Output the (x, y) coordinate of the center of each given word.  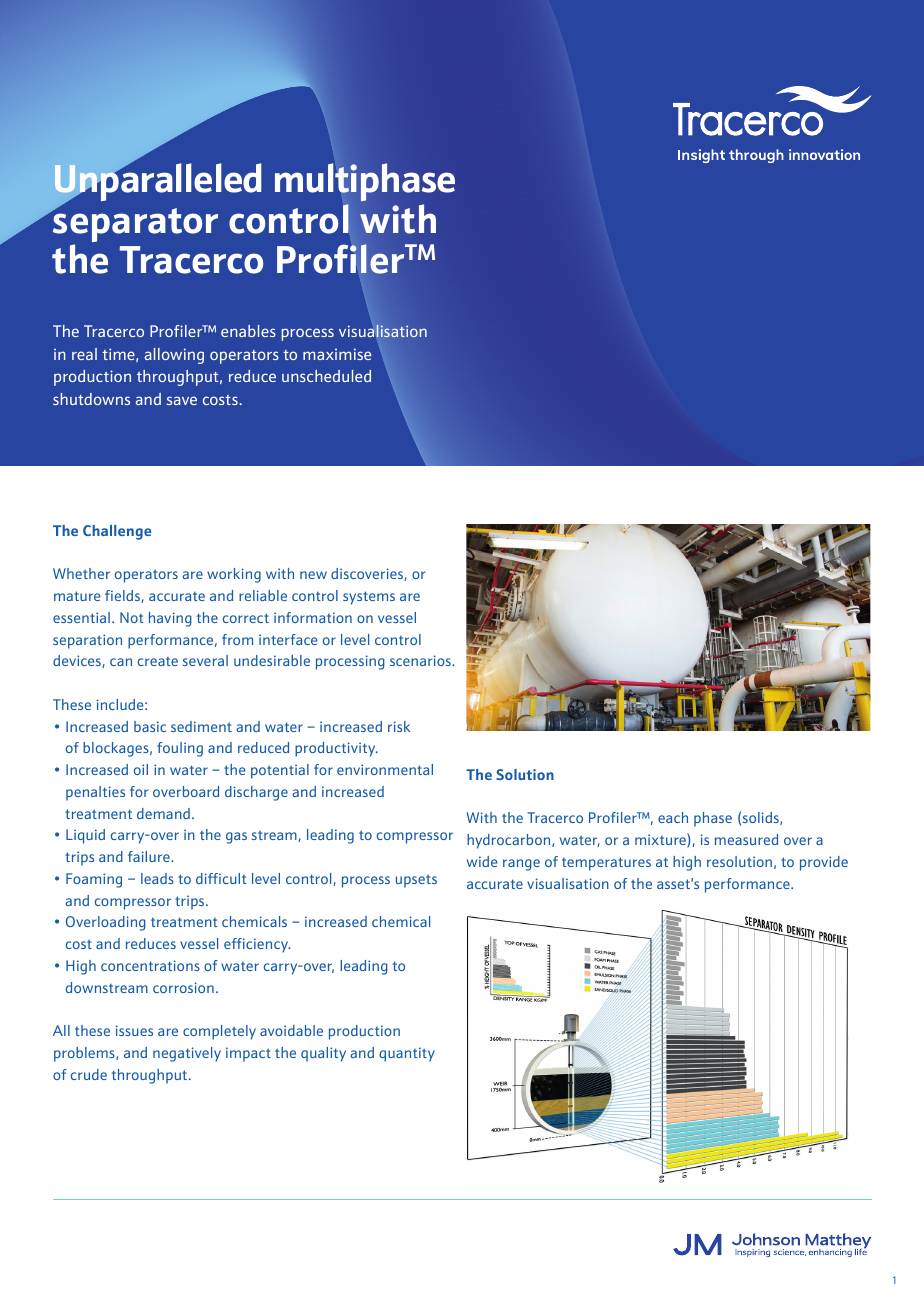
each (673, 817)
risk (399, 726)
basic (150, 726)
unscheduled (326, 376)
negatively (187, 1054)
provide (824, 863)
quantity (407, 1054)
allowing (174, 356)
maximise (337, 354)
